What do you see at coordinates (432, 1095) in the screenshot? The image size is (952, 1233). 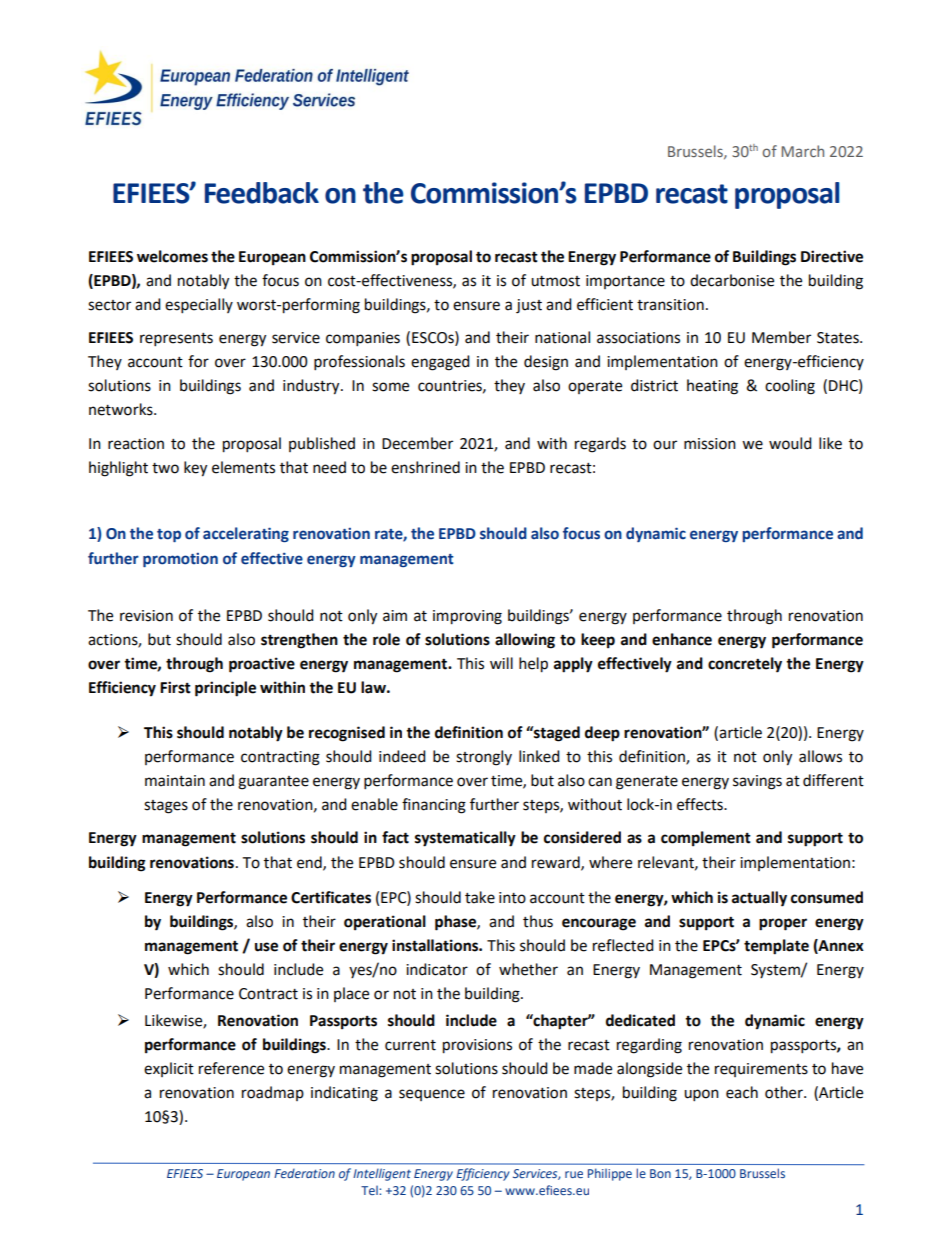 I see `sequence` at bounding box center [432, 1095].
